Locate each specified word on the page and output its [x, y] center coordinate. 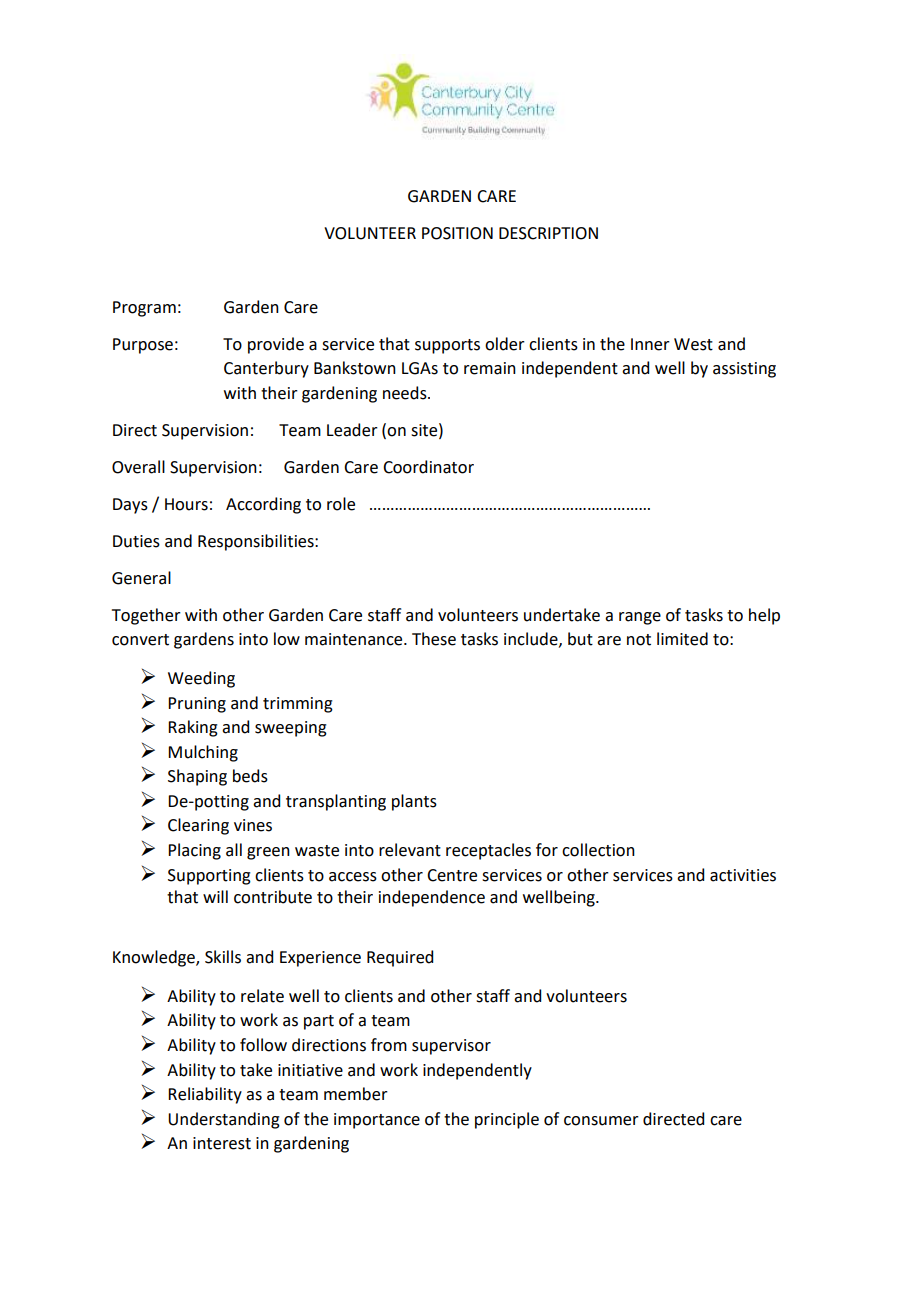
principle [507, 1120]
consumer [601, 1121]
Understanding [224, 1120]
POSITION [457, 233]
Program [144, 309]
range [640, 618]
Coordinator [428, 467]
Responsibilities [257, 542]
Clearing [198, 826]
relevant [410, 850]
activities [743, 875]
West [693, 344]
